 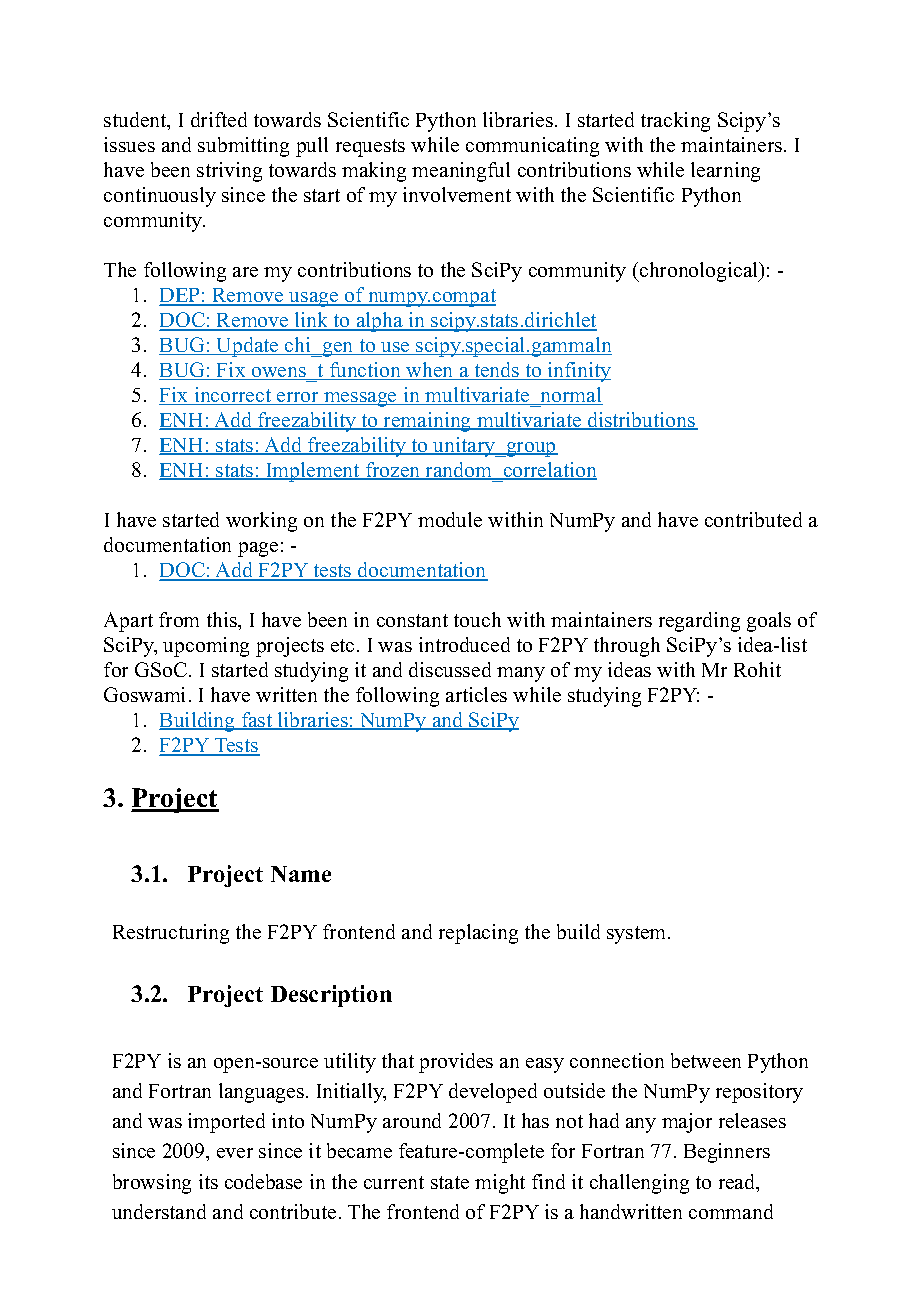 What do you see at coordinates (461, 172) in the page?
I see `meaningful` at bounding box center [461, 172].
